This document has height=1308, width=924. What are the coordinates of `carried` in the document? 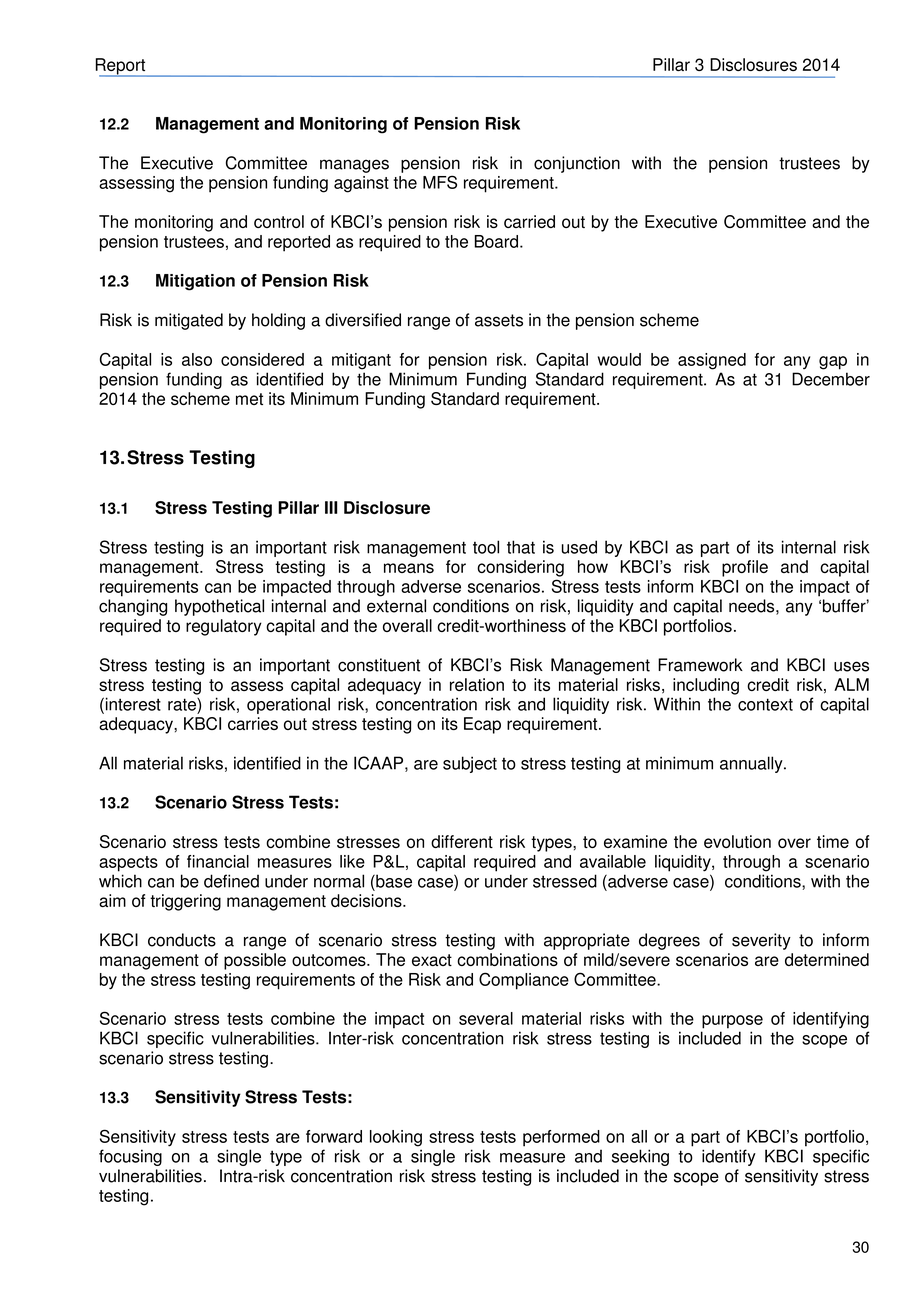 It's located at (529, 221).
